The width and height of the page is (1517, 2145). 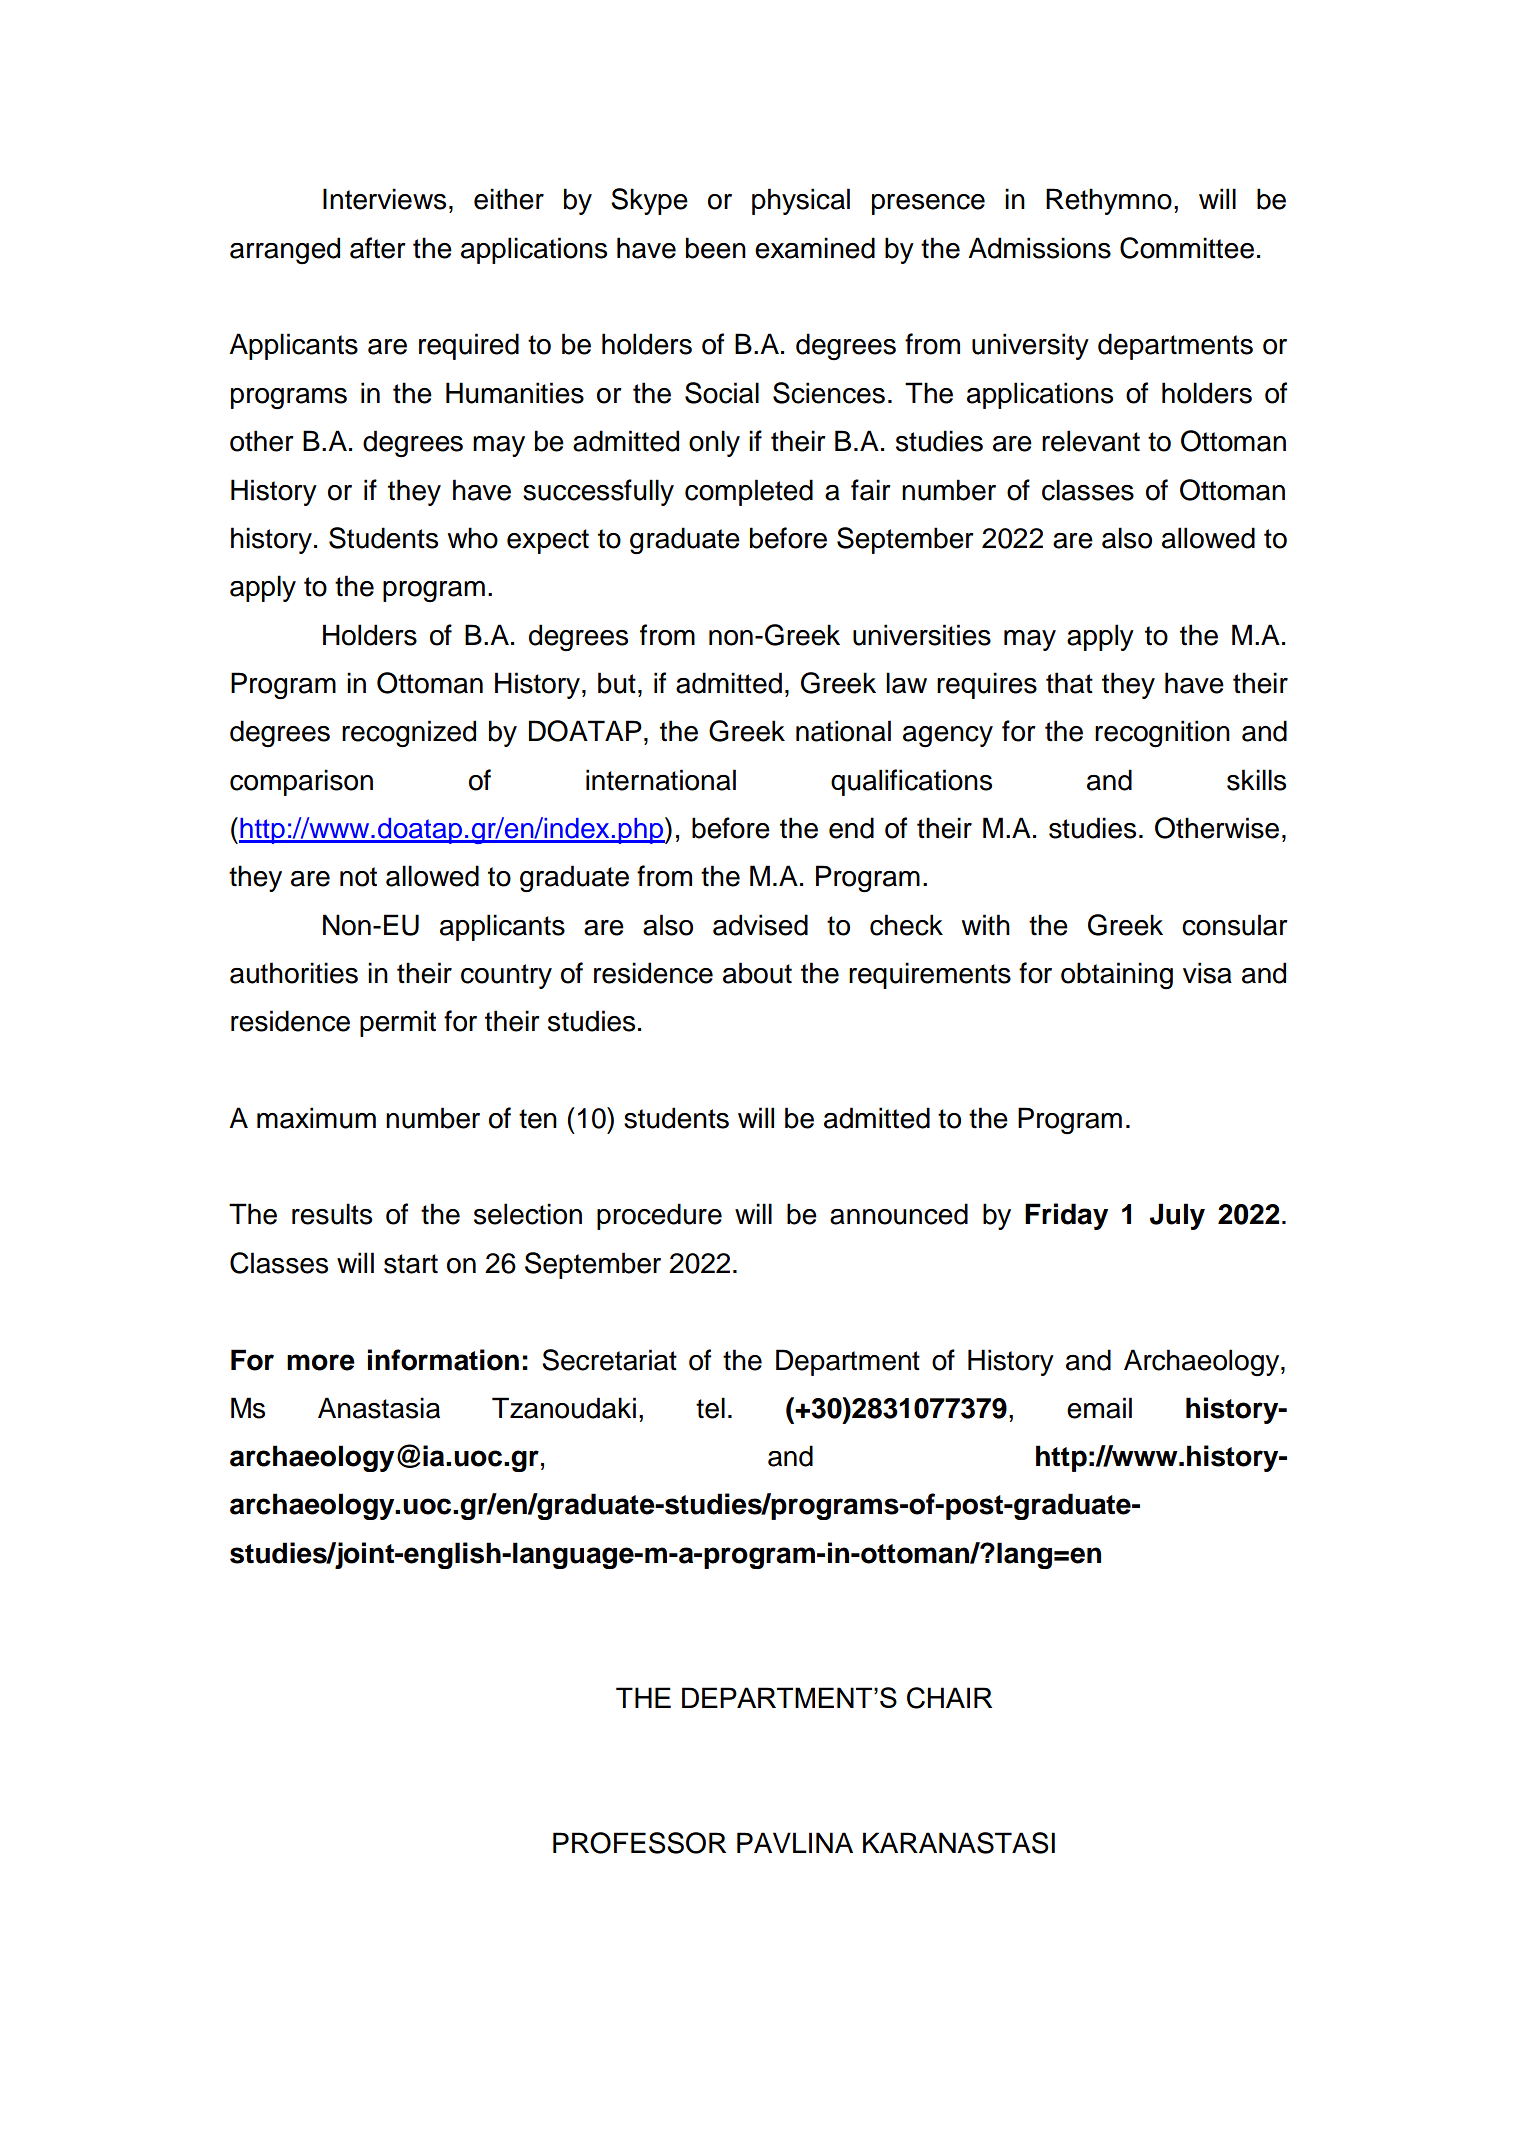 What do you see at coordinates (757, 973) in the page?
I see `about` at bounding box center [757, 973].
